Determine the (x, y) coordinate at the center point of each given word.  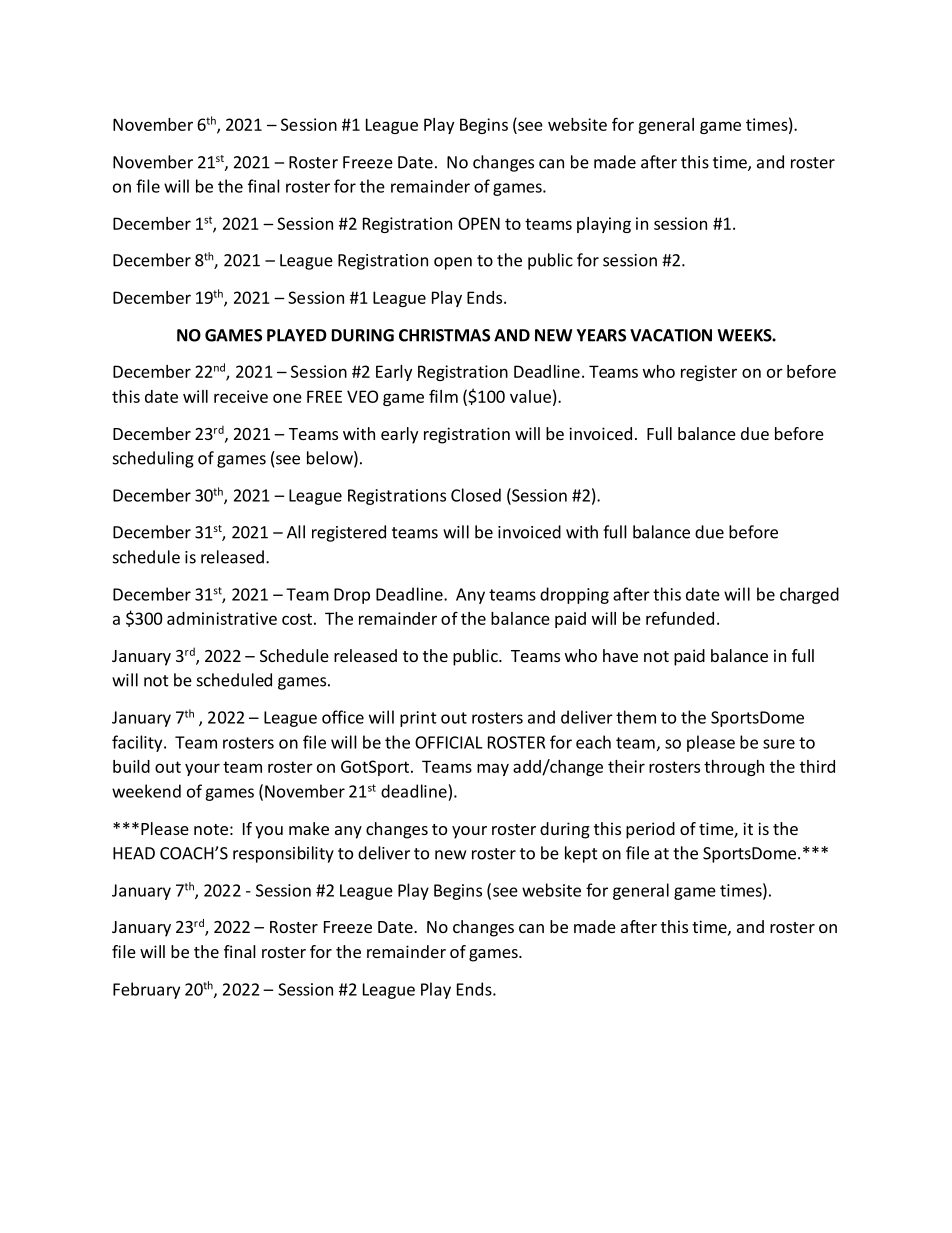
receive (241, 396)
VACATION (671, 335)
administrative (222, 618)
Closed (476, 495)
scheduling (153, 459)
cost (297, 619)
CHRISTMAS (444, 335)
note (211, 829)
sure (779, 744)
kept (581, 854)
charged (809, 595)
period (650, 830)
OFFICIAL (449, 742)
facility (138, 743)
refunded (680, 618)
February (146, 990)
